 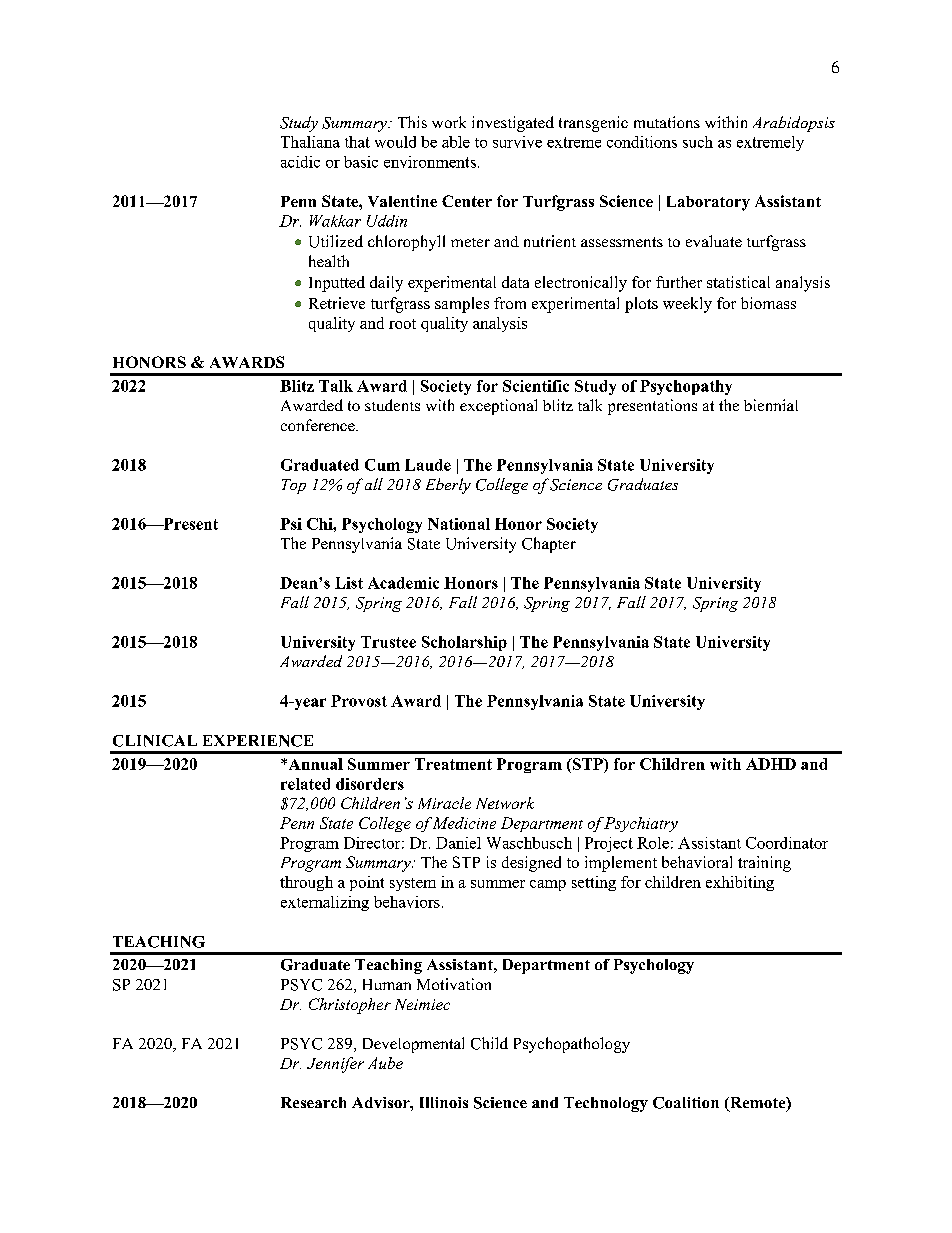 What do you see at coordinates (456, 142) in the image?
I see `able` at bounding box center [456, 142].
